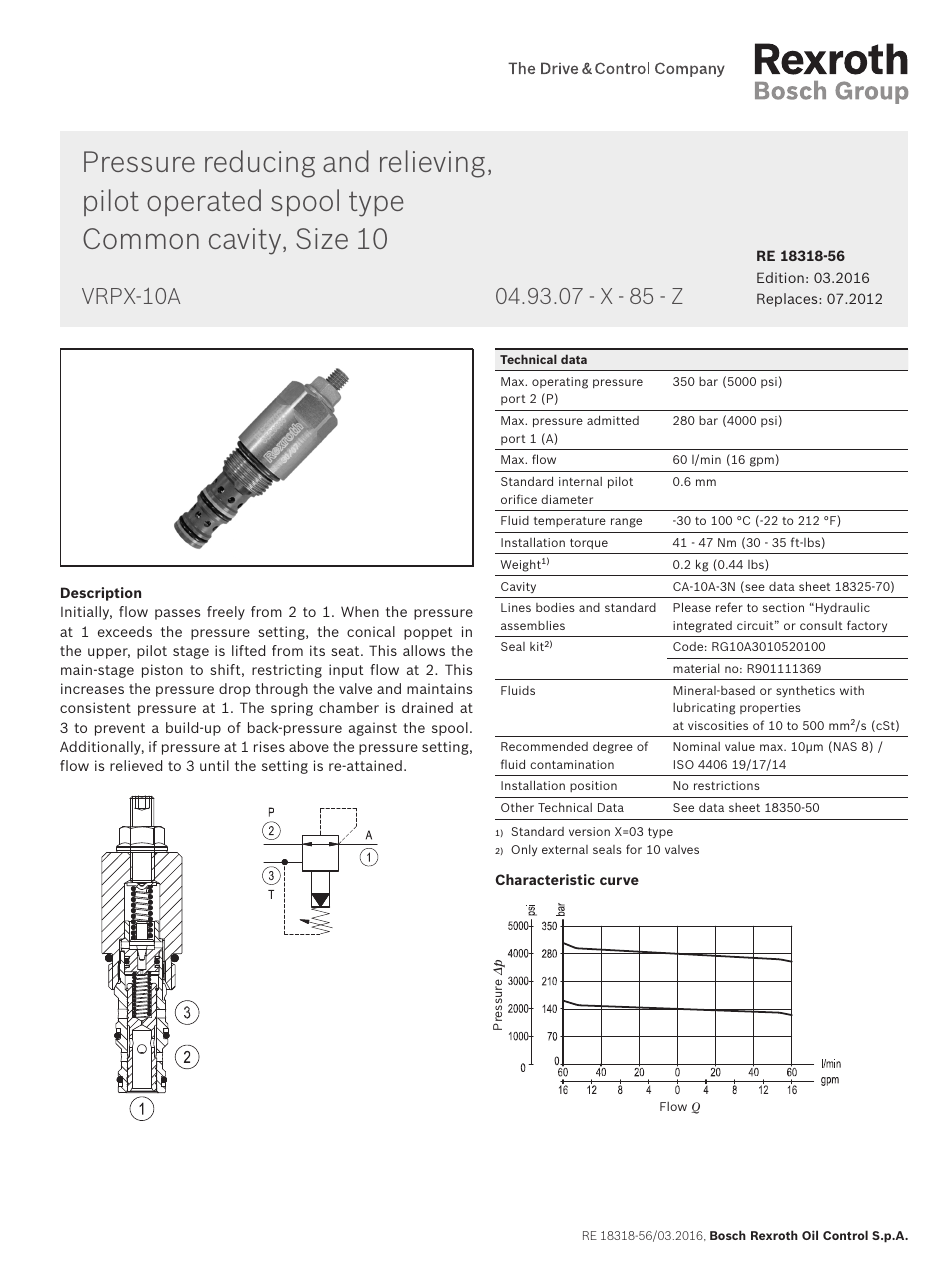 The image size is (952, 1270). Describe the element at coordinates (204, 202) in the screenshot. I see `operated` at that location.
